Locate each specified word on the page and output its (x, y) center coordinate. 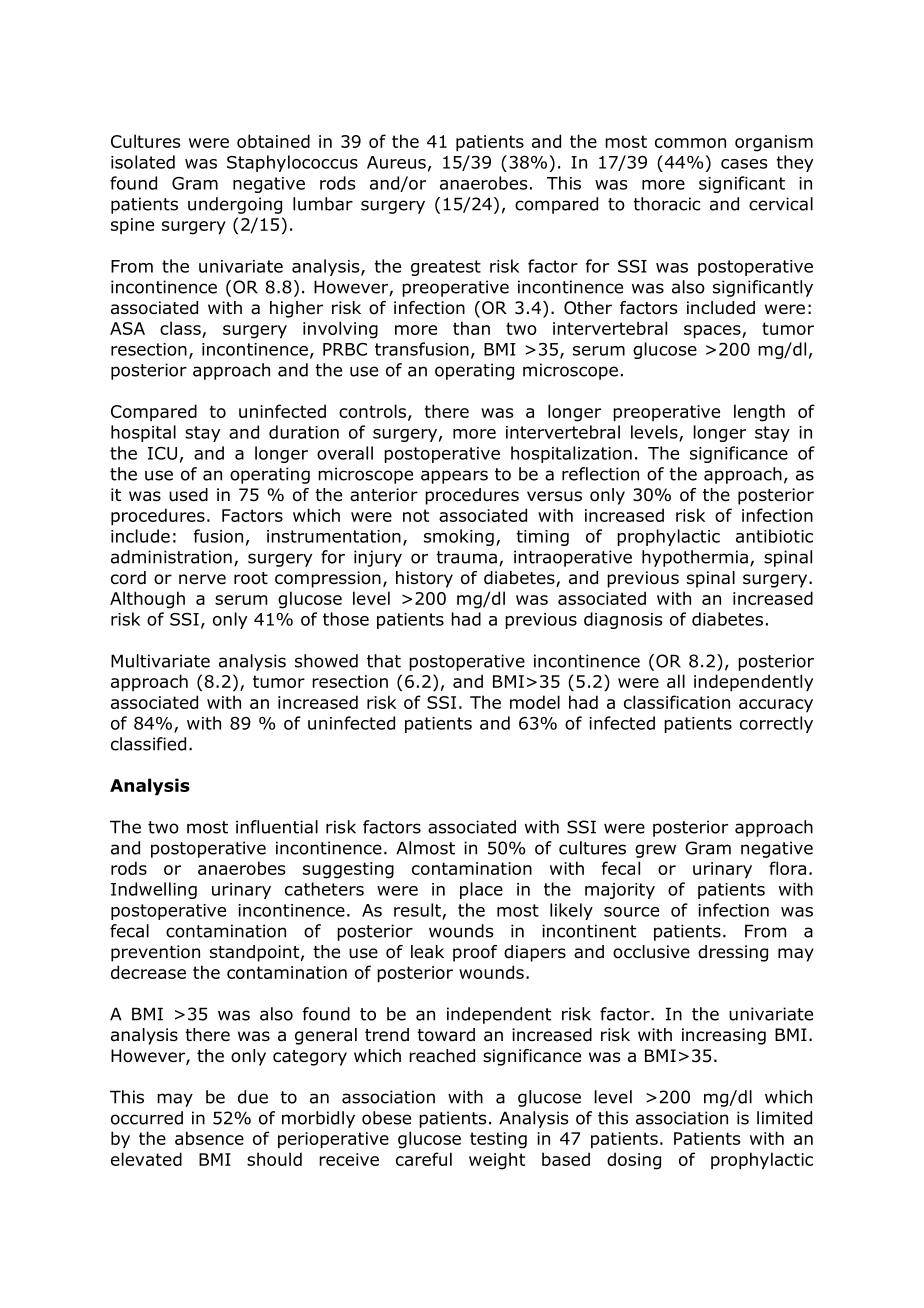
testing (498, 1140)
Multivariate (160, 661)
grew (655, 851)
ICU (162, 453)
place (481, 890)
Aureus (396, 162)
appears (454, 477)
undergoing (235, 205)
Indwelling (154, 890)
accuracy (776, 706)
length (759, 413)
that (384, 661)
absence (209, 1138)
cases (744, 164)
